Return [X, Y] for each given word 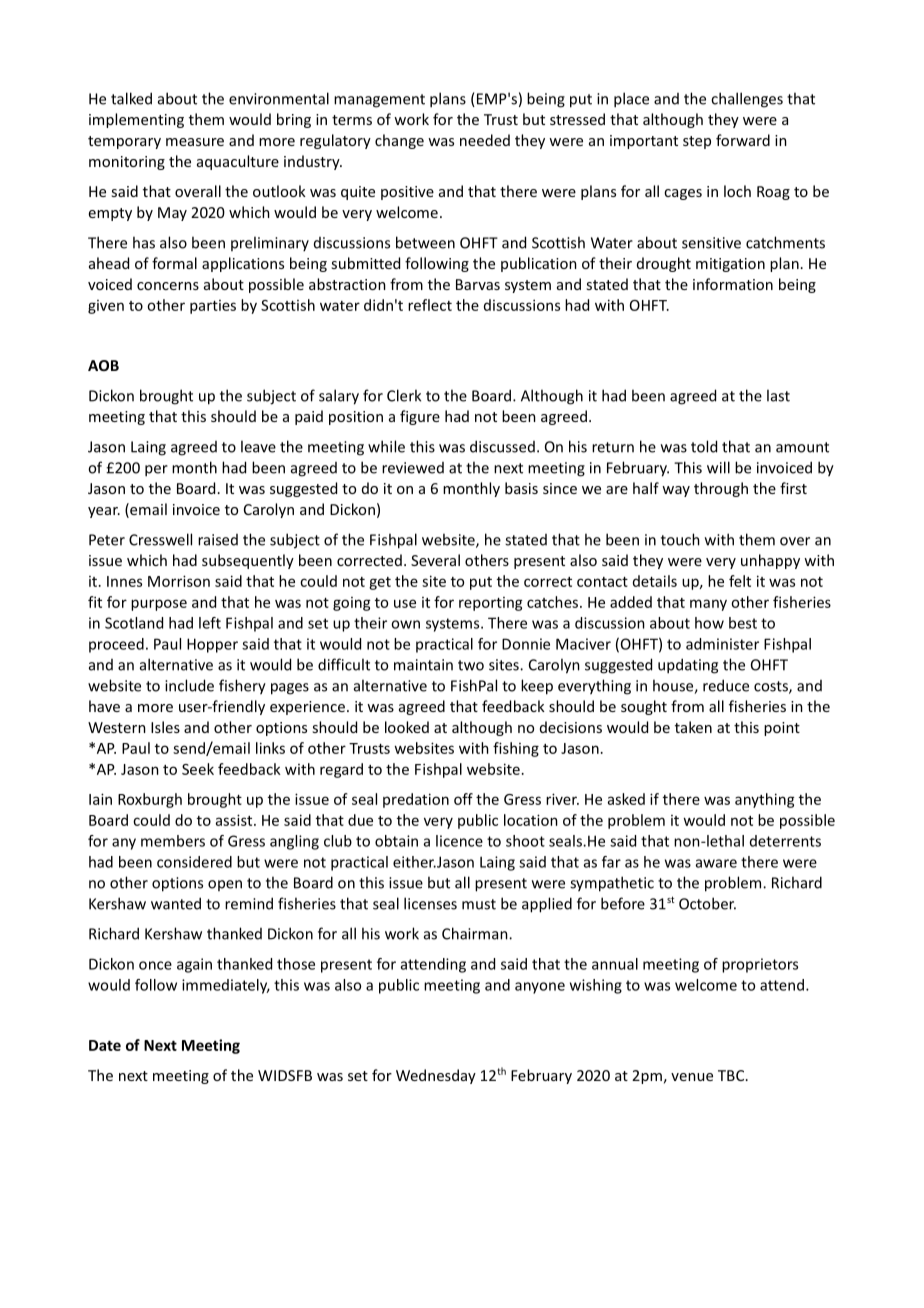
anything [765, 800]
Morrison [179, 581]
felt [740, 581]
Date [105, 1045]
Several [435, 560]
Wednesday [436, 1076]
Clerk [404, 395]
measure [195, 142]
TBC [732, 1075]
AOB [103, 365]
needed [485, 140]
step [697, 142]
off [463, 799]
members [173, 841]
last [778, 395]
